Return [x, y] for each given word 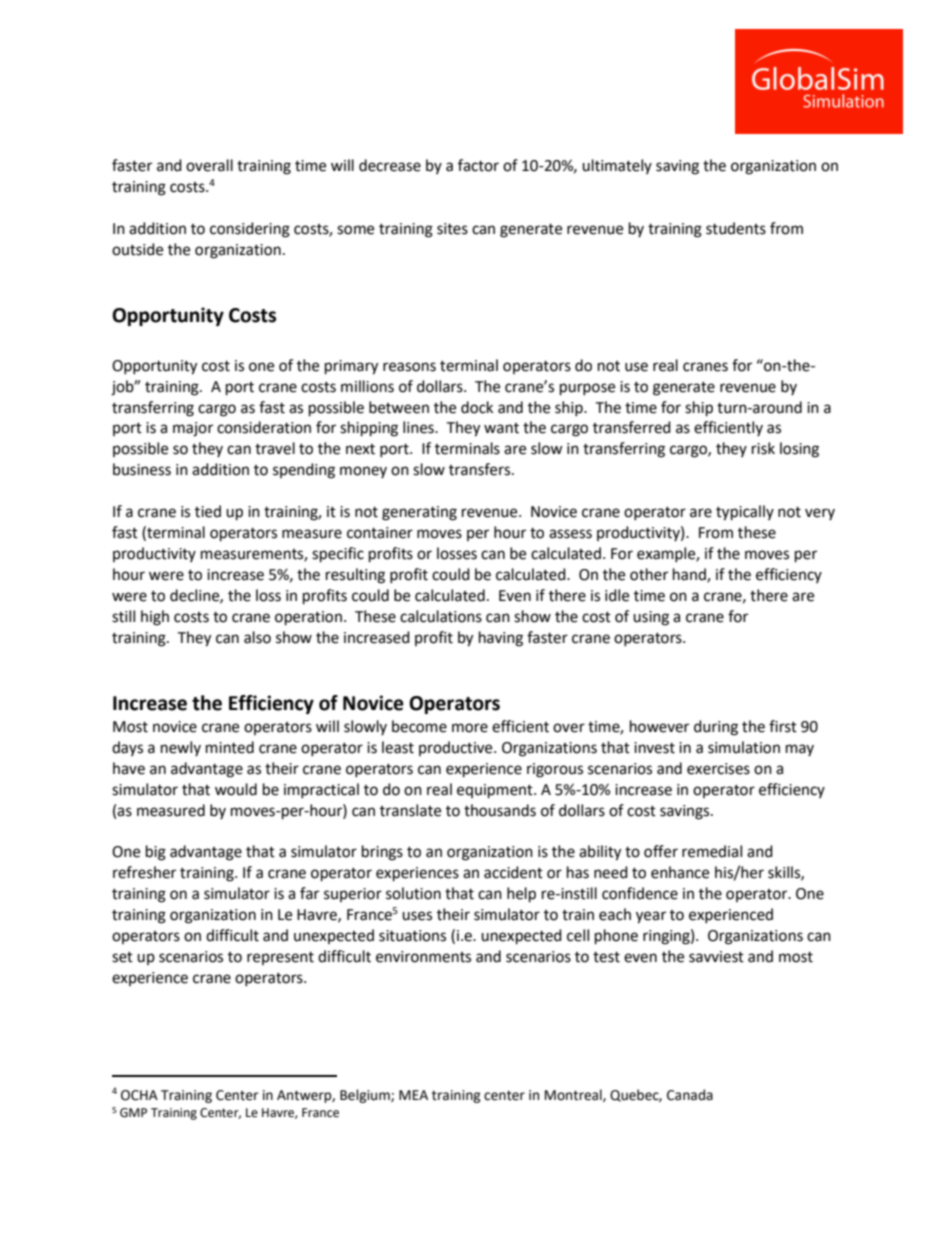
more [470, 728]
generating [419, 513]
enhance [680, 872]
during [716, 728]
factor [478, 165]
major [193, 429]
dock [477, 407]
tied [208, 511]
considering [250, 230]
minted [230, 747]
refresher [144, 872]
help [521, 895]
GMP [133, 1113]
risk [763, 448]
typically [745, 513]
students [736, 228]
